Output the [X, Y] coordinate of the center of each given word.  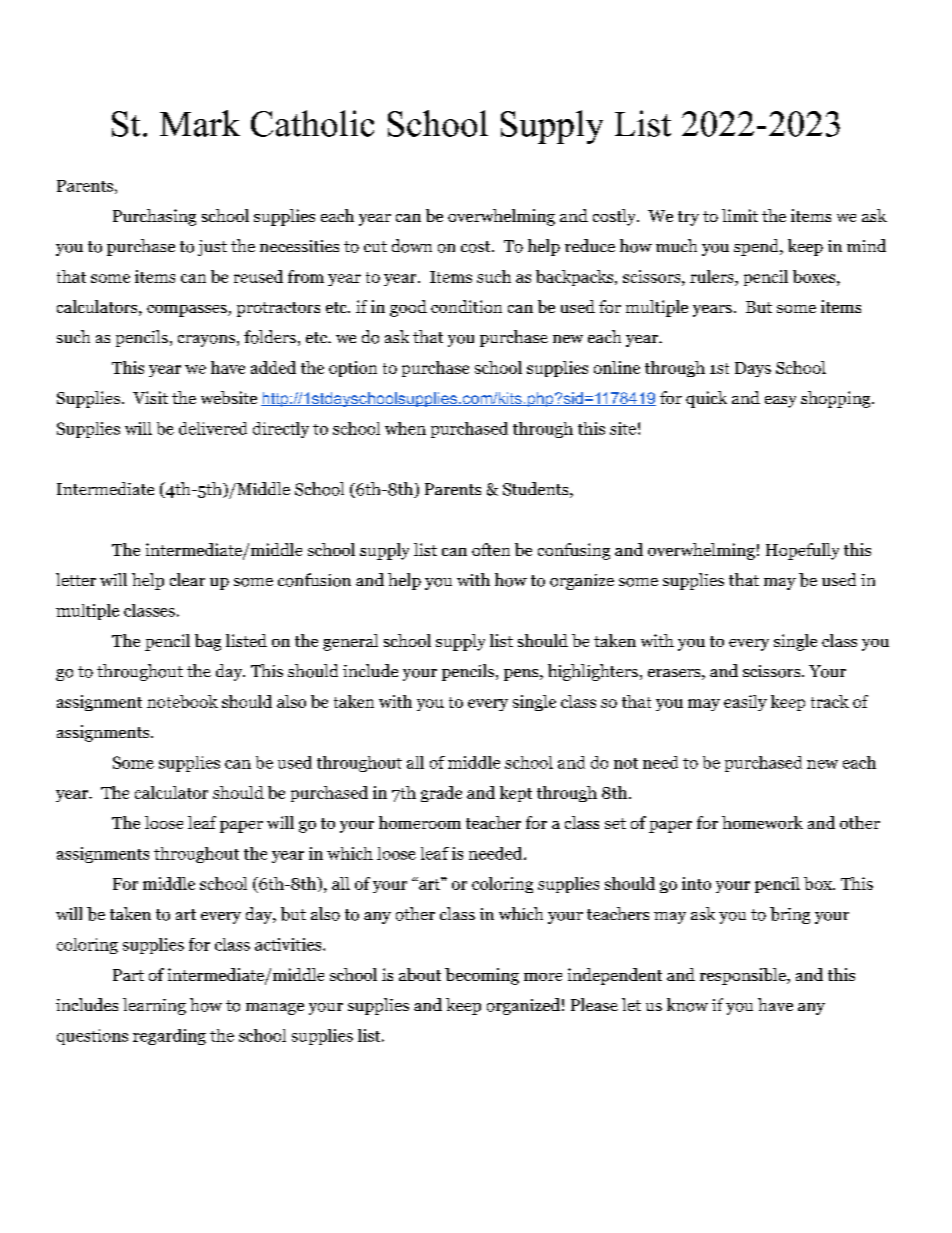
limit [740, 215]
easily [745, 703]
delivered [213, 428]
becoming [482, 976]
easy [780, 402]
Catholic [312, 123]
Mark [200, 123]
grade [441, 794]
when [405, 428]
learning [154, 1006]
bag [208, 642]
